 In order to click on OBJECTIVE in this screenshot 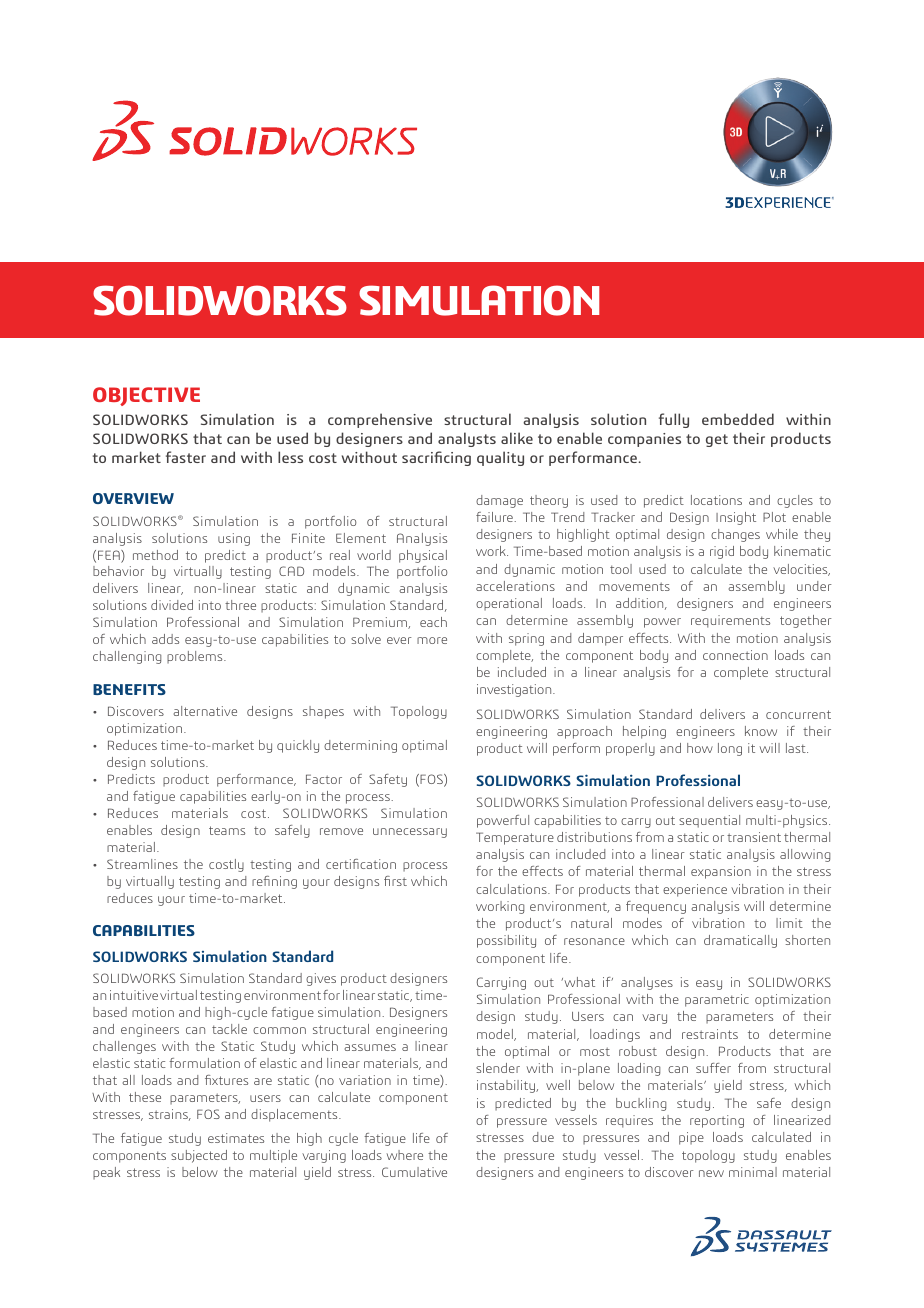, I will do `click(146, 396)`.
